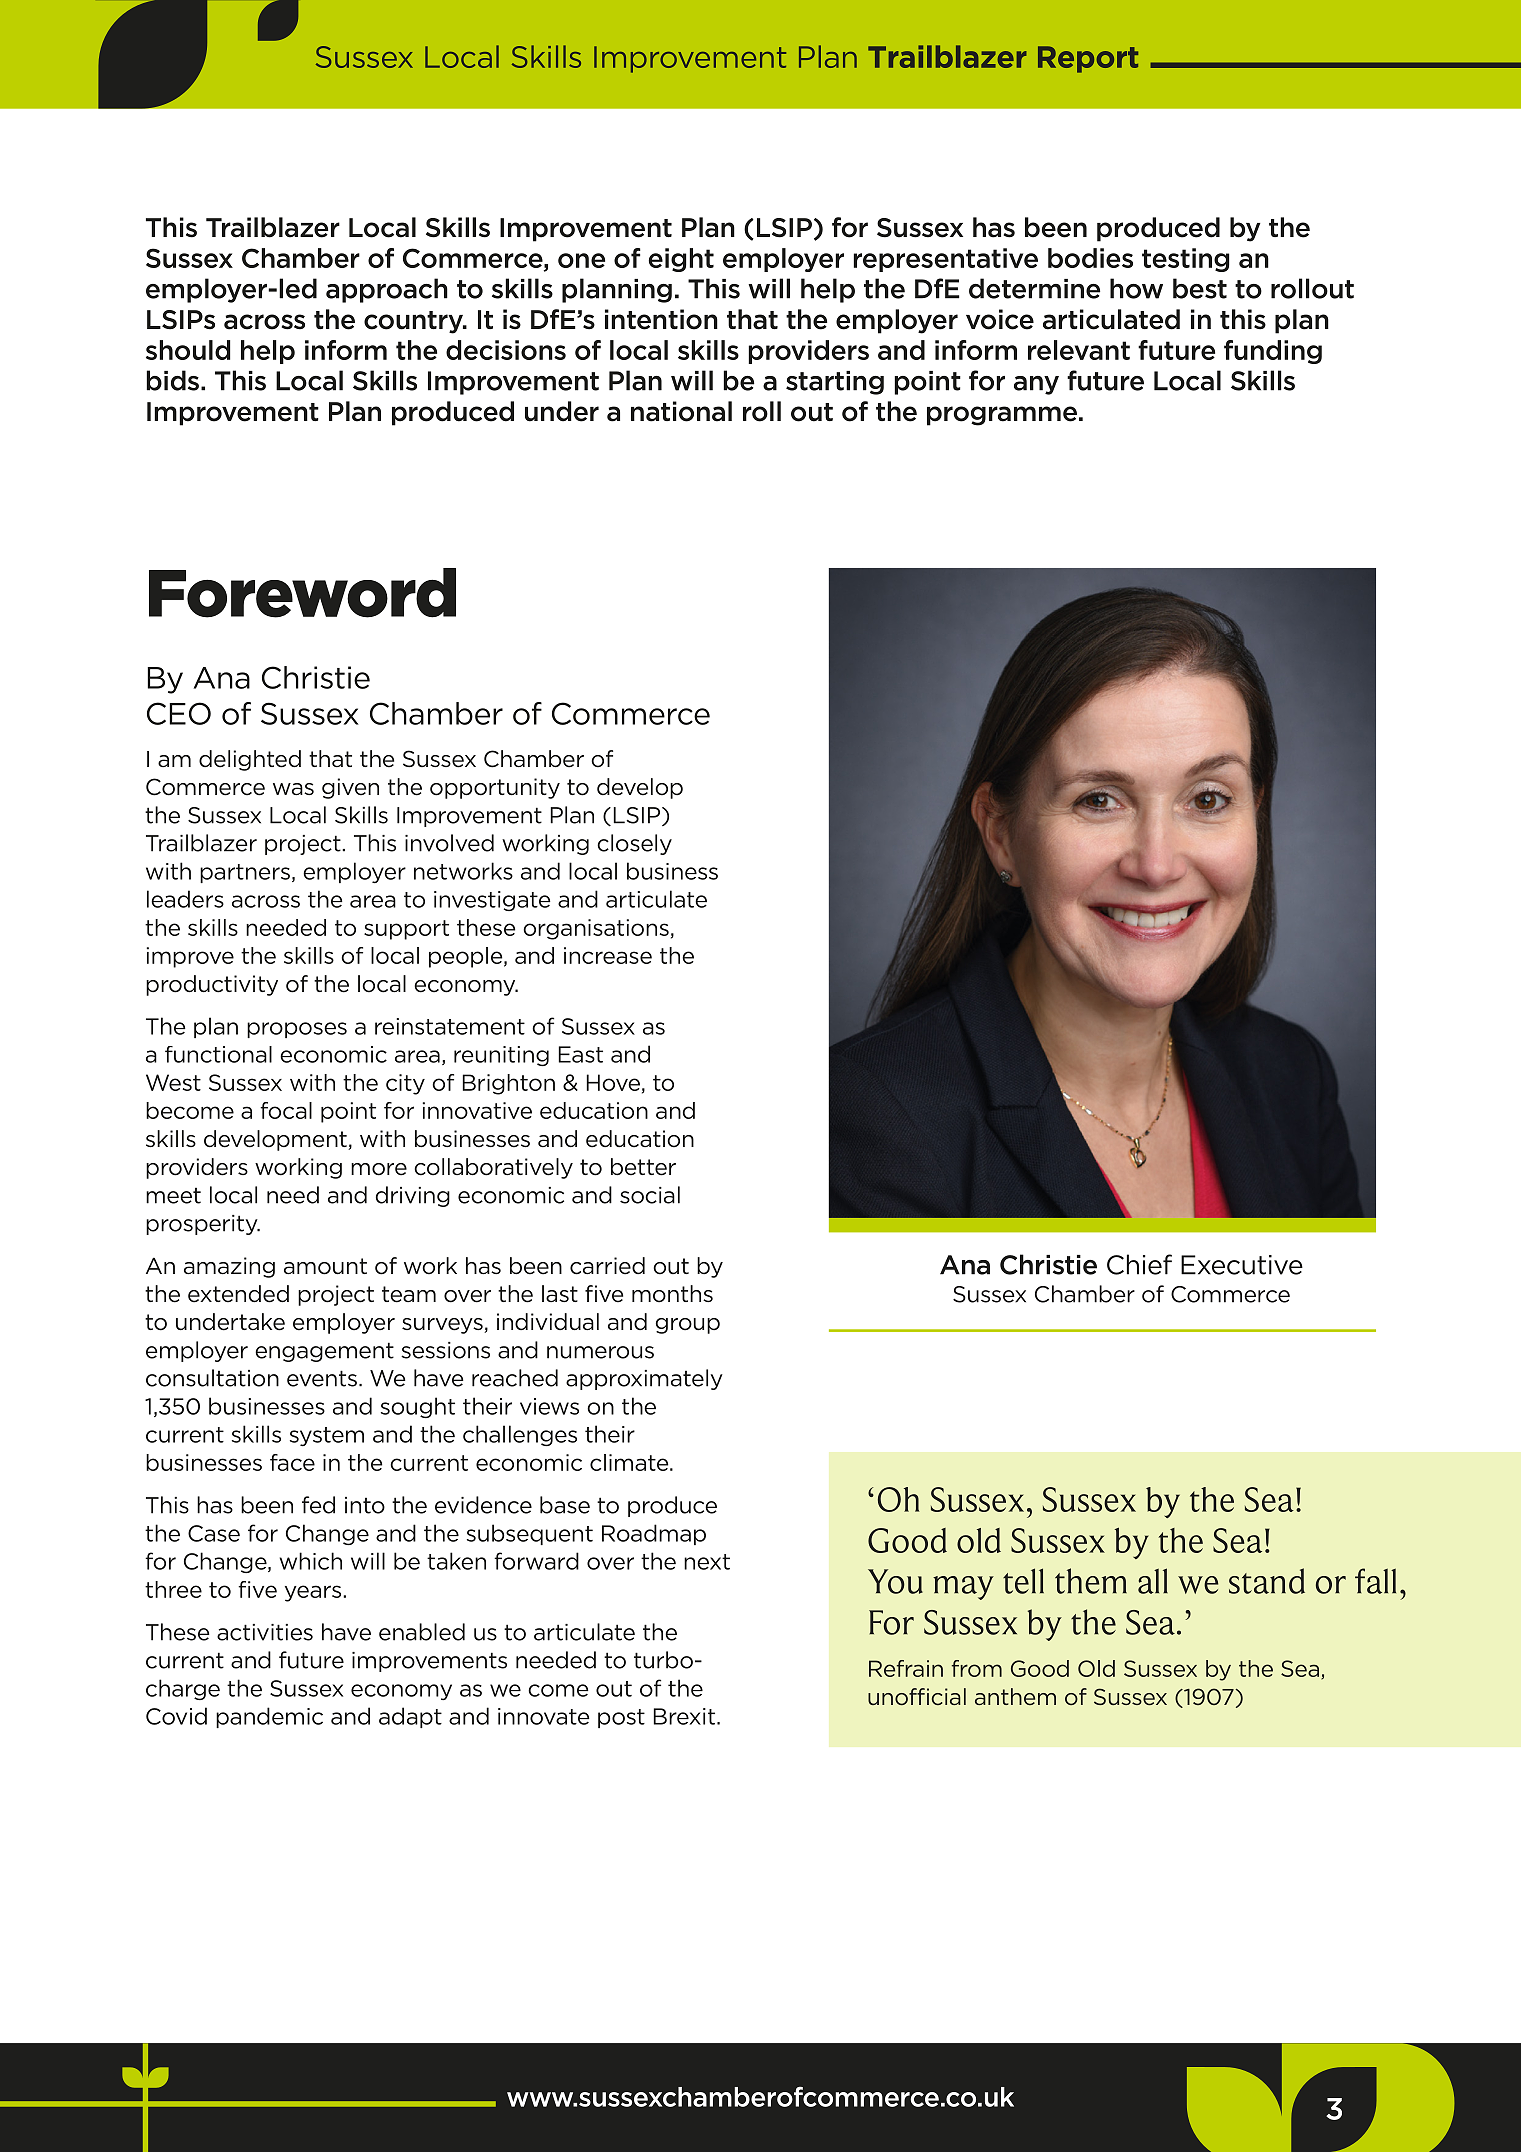  What do you see at coordinates (681, 411) in the page?
I see `national` at bounding box center [681, 411].
